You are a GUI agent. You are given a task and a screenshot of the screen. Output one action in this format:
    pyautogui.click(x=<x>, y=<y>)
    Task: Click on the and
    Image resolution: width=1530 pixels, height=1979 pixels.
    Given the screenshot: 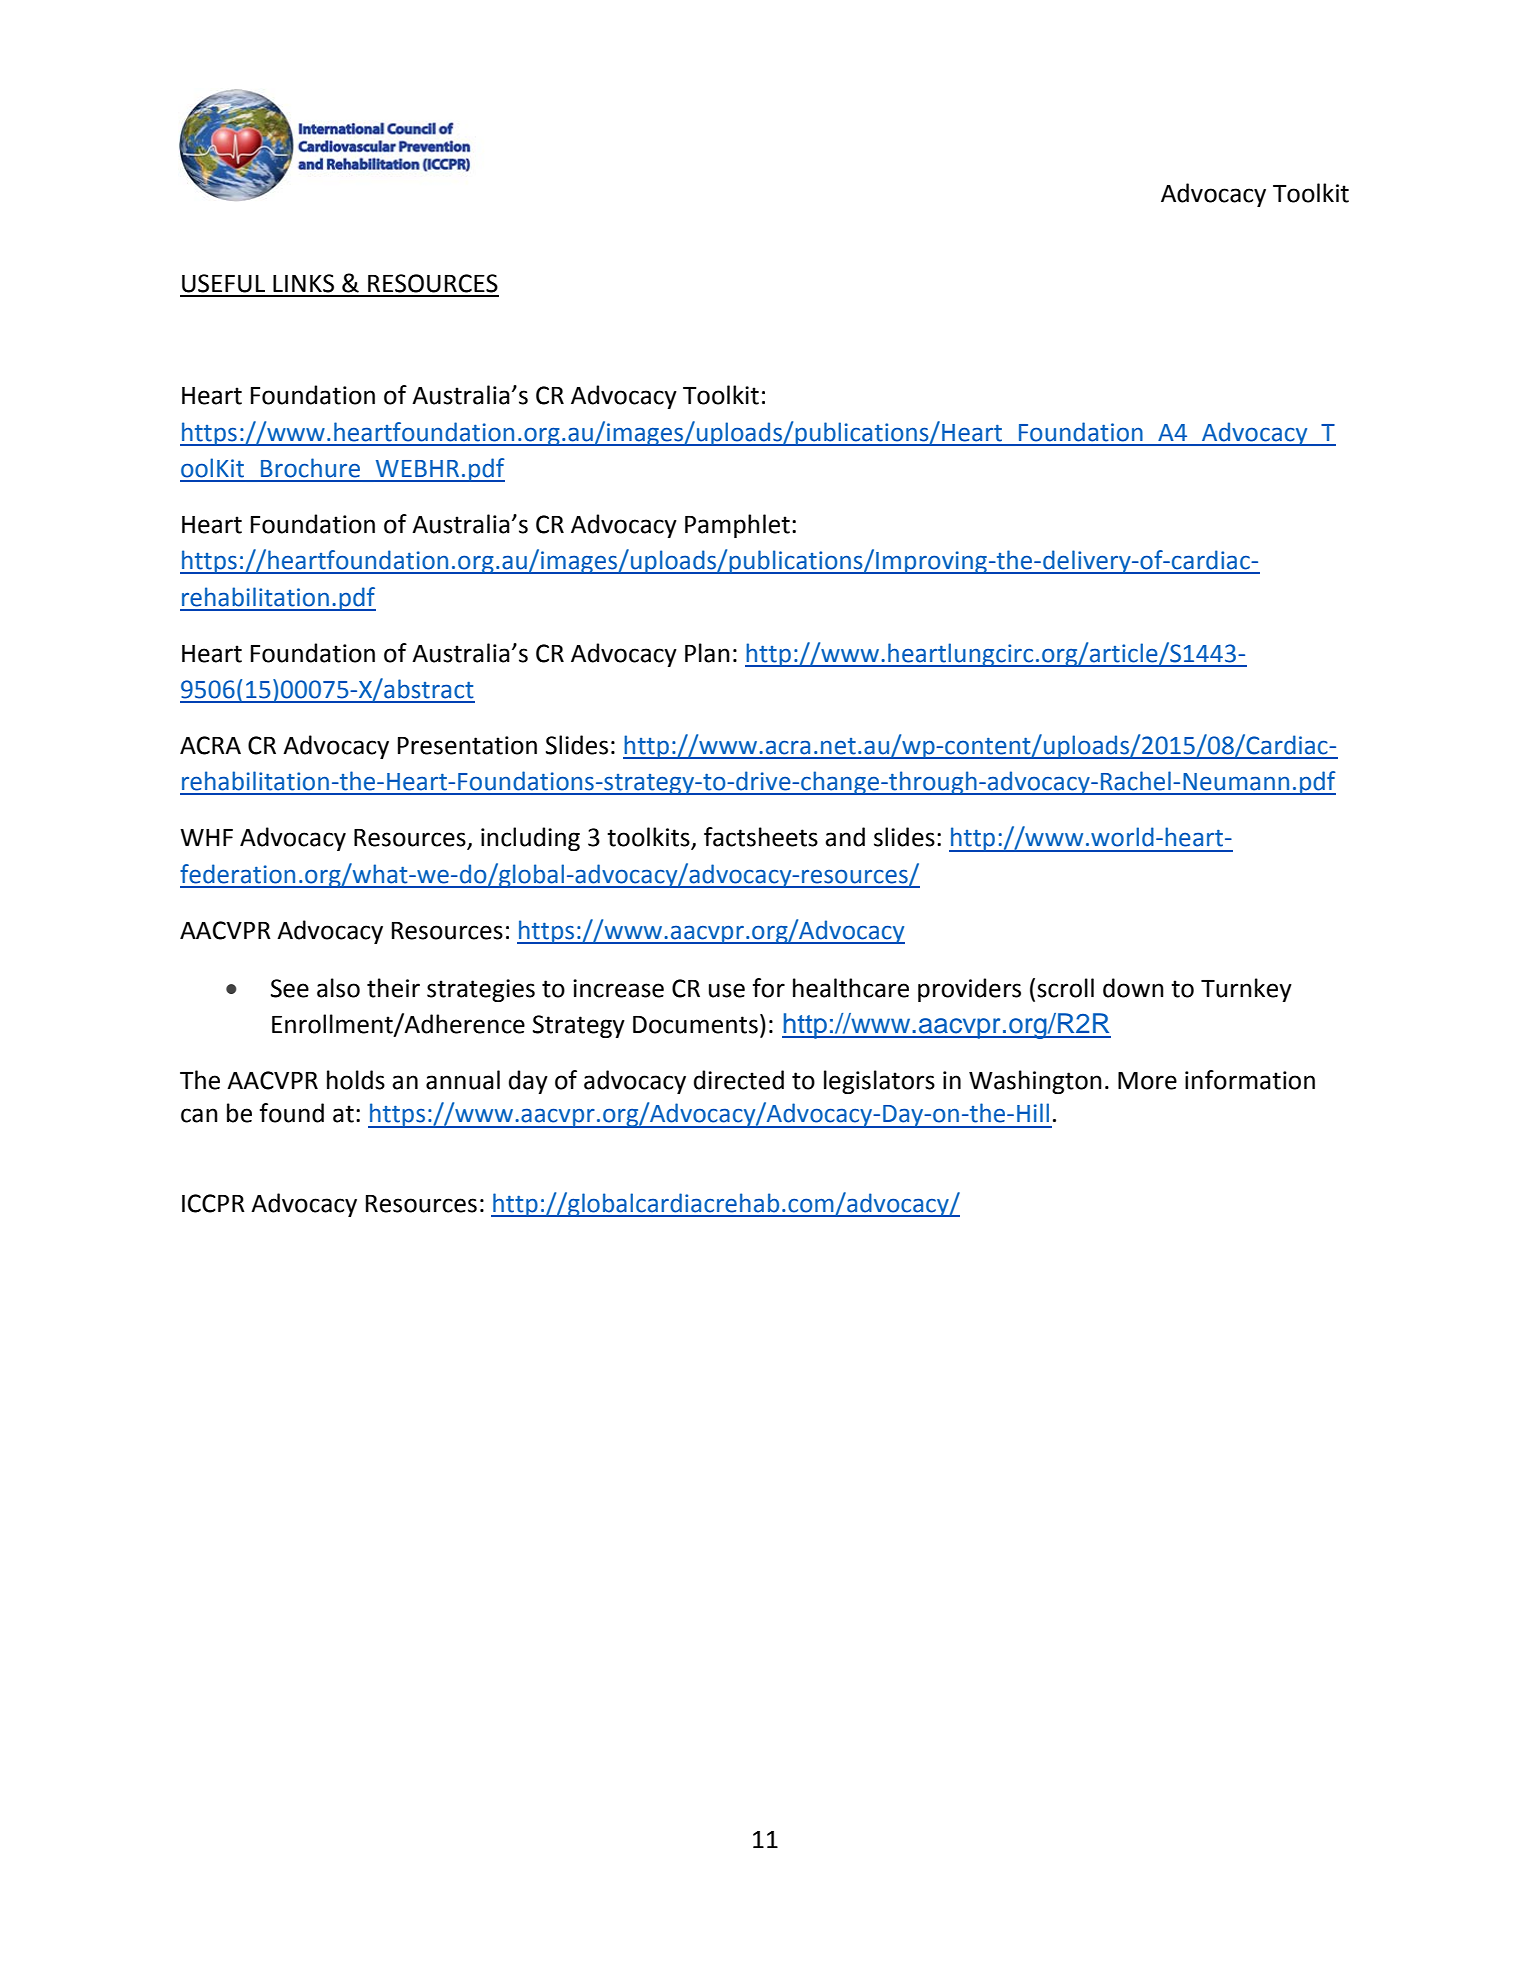 What is the action you would take?
    pyautogui.click(x=845, y=837)
